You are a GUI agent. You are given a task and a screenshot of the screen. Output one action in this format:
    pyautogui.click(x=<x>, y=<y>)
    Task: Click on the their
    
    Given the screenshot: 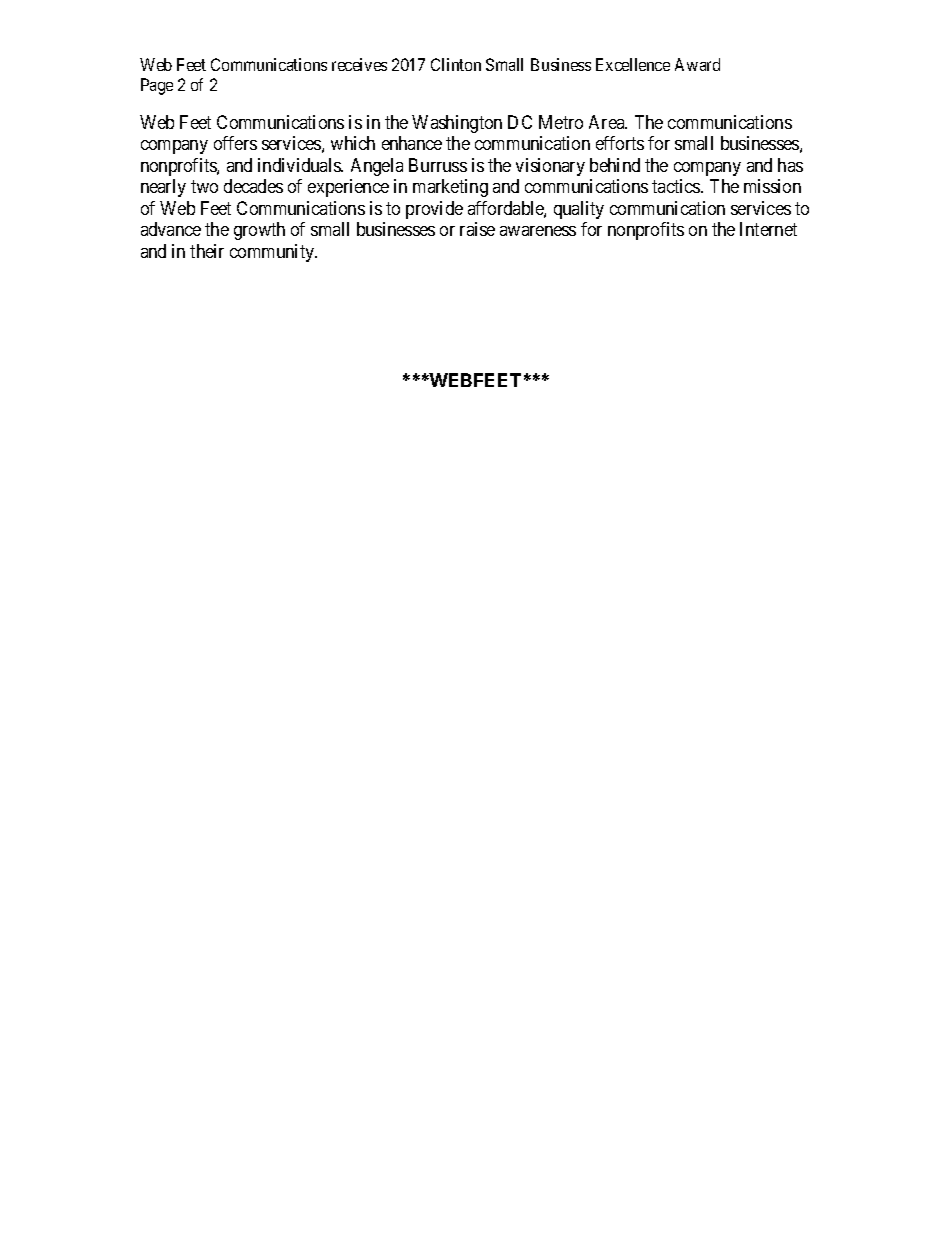 What is the action you would take?
    pyautogui.click(x=207, y=251)
